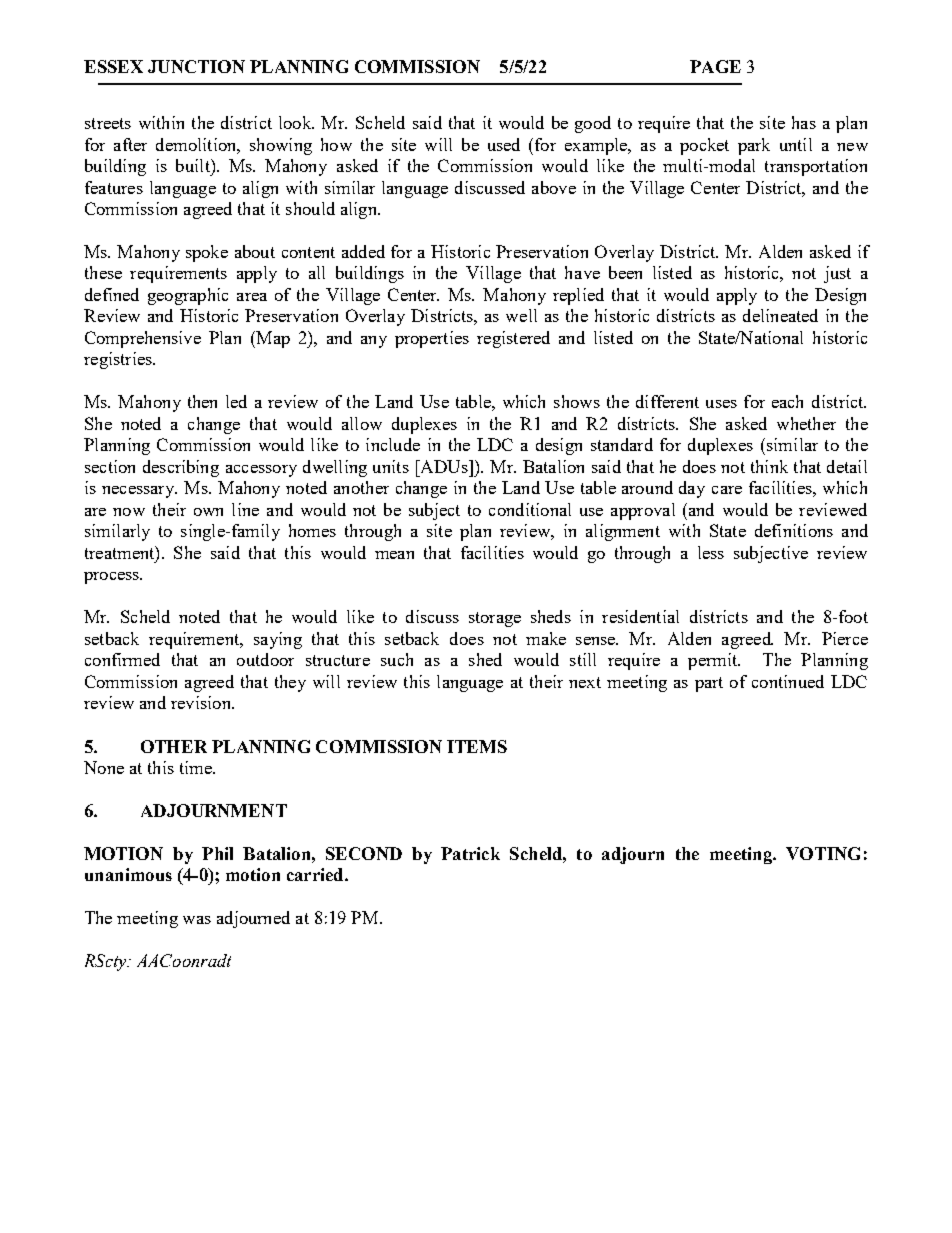 This image has height=1233, width=952. What do you see at coordinates (727, 490) in the image?
I see `care` at bounding box center [727, 490].
